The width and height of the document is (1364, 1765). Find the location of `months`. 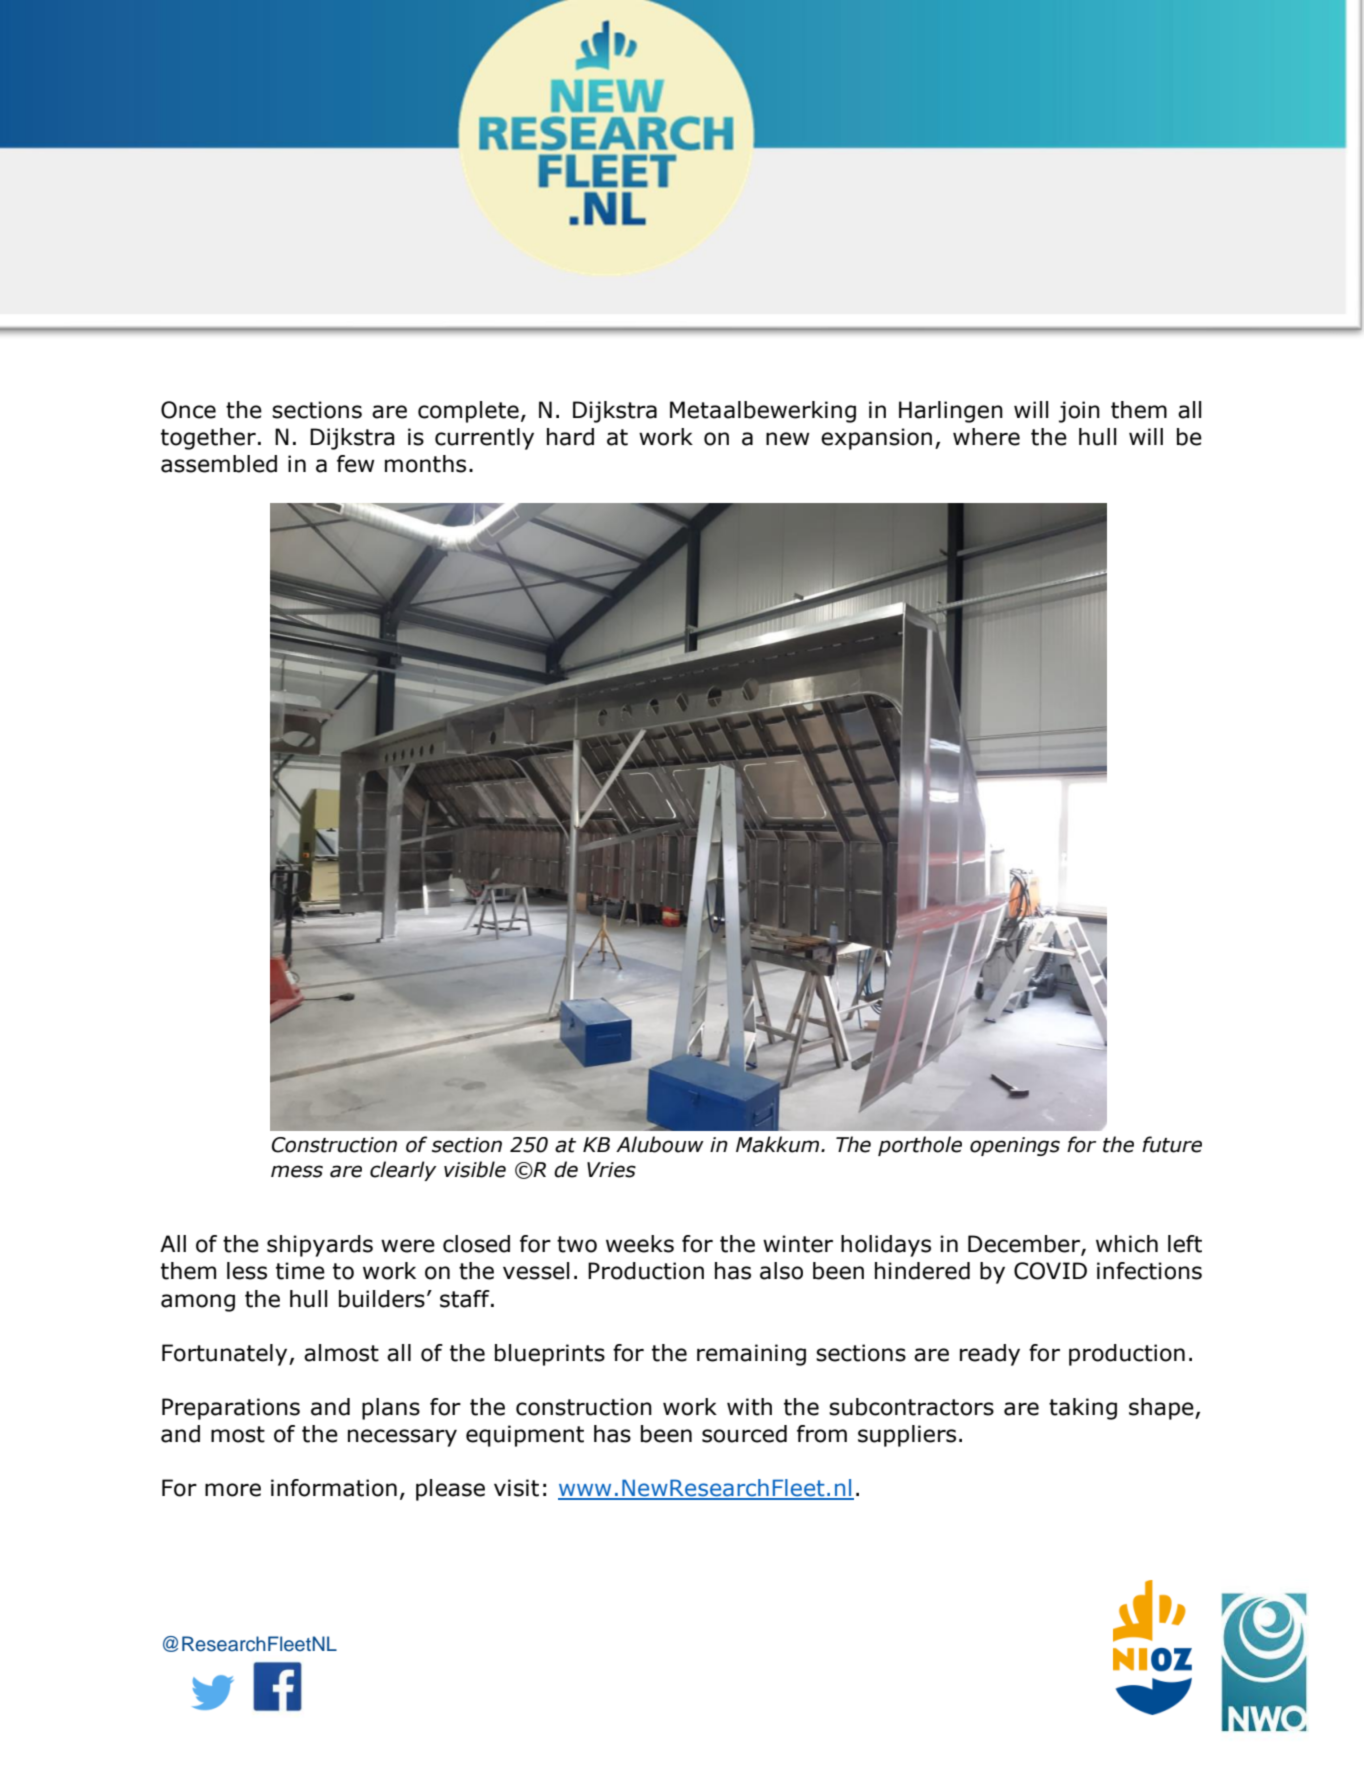

months is located at coordinates (425, 464).
